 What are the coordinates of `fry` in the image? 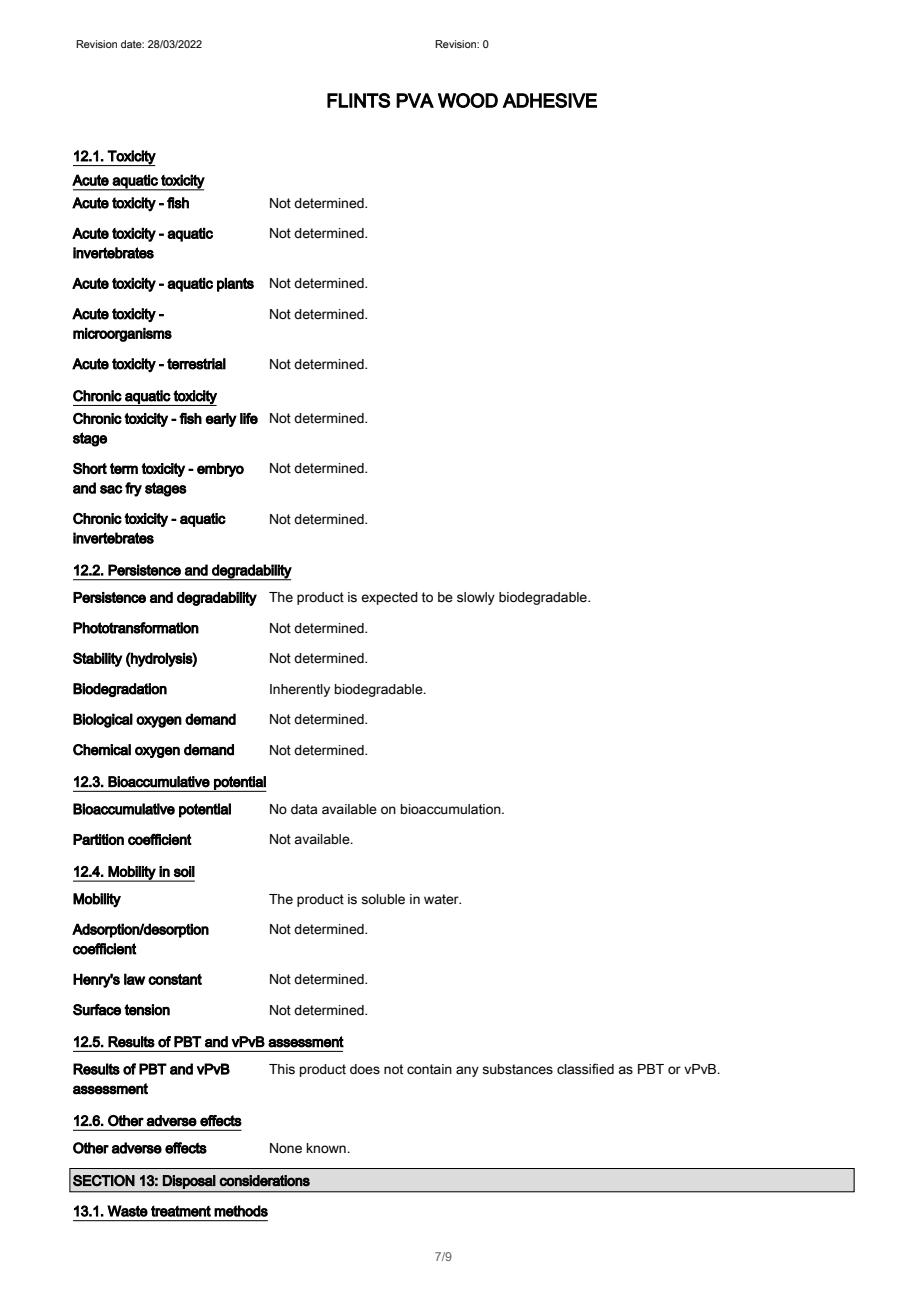 It's located at (133, 489).
